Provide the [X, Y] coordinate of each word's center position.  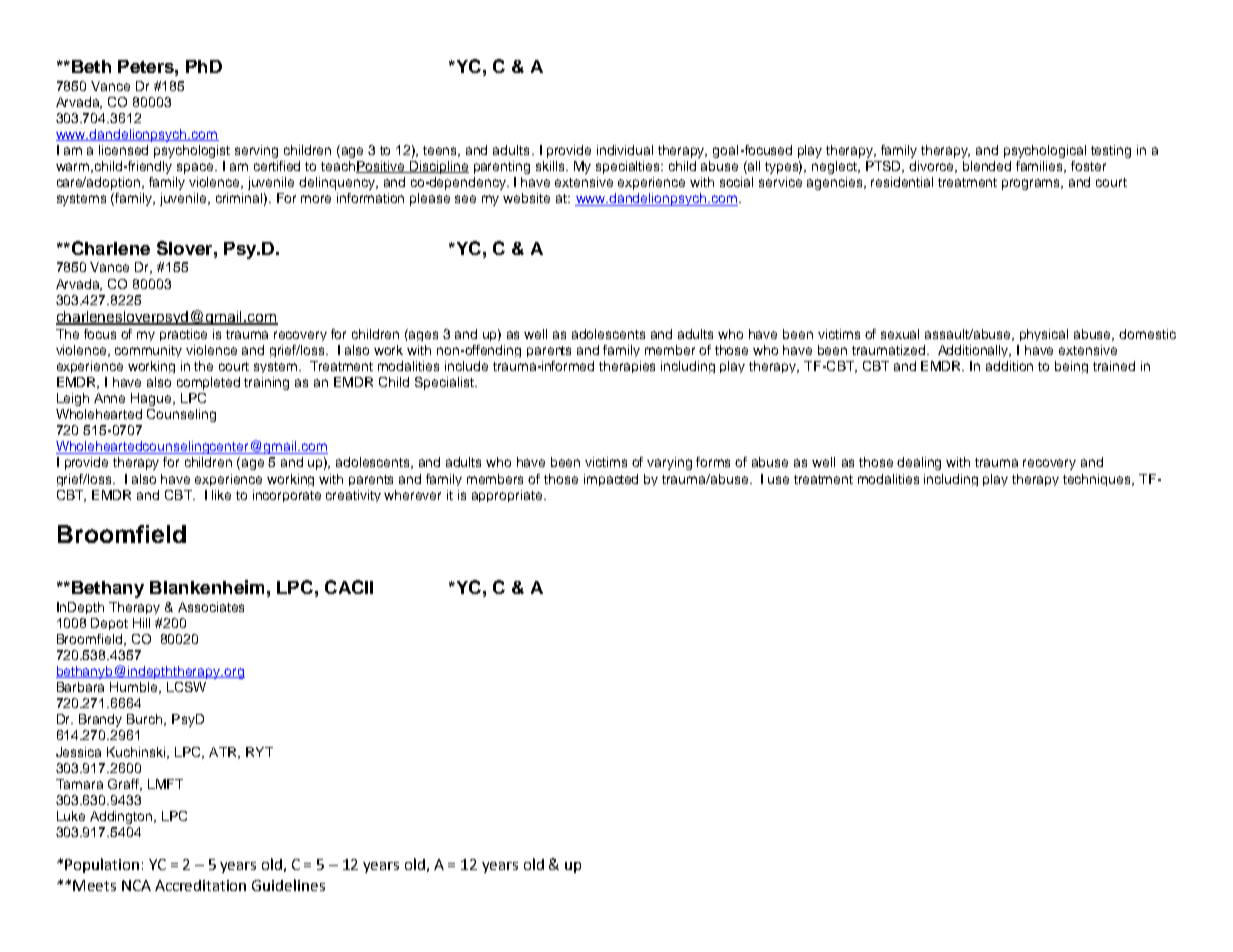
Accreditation [200, 885]
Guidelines [288, 885]
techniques [1098, 480]
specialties [629, 167]
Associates [211, 607]
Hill [141, 623]
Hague [152, 399]
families [1041, 167]
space [196, 168]
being [1071, 367]
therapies [627, 367]
